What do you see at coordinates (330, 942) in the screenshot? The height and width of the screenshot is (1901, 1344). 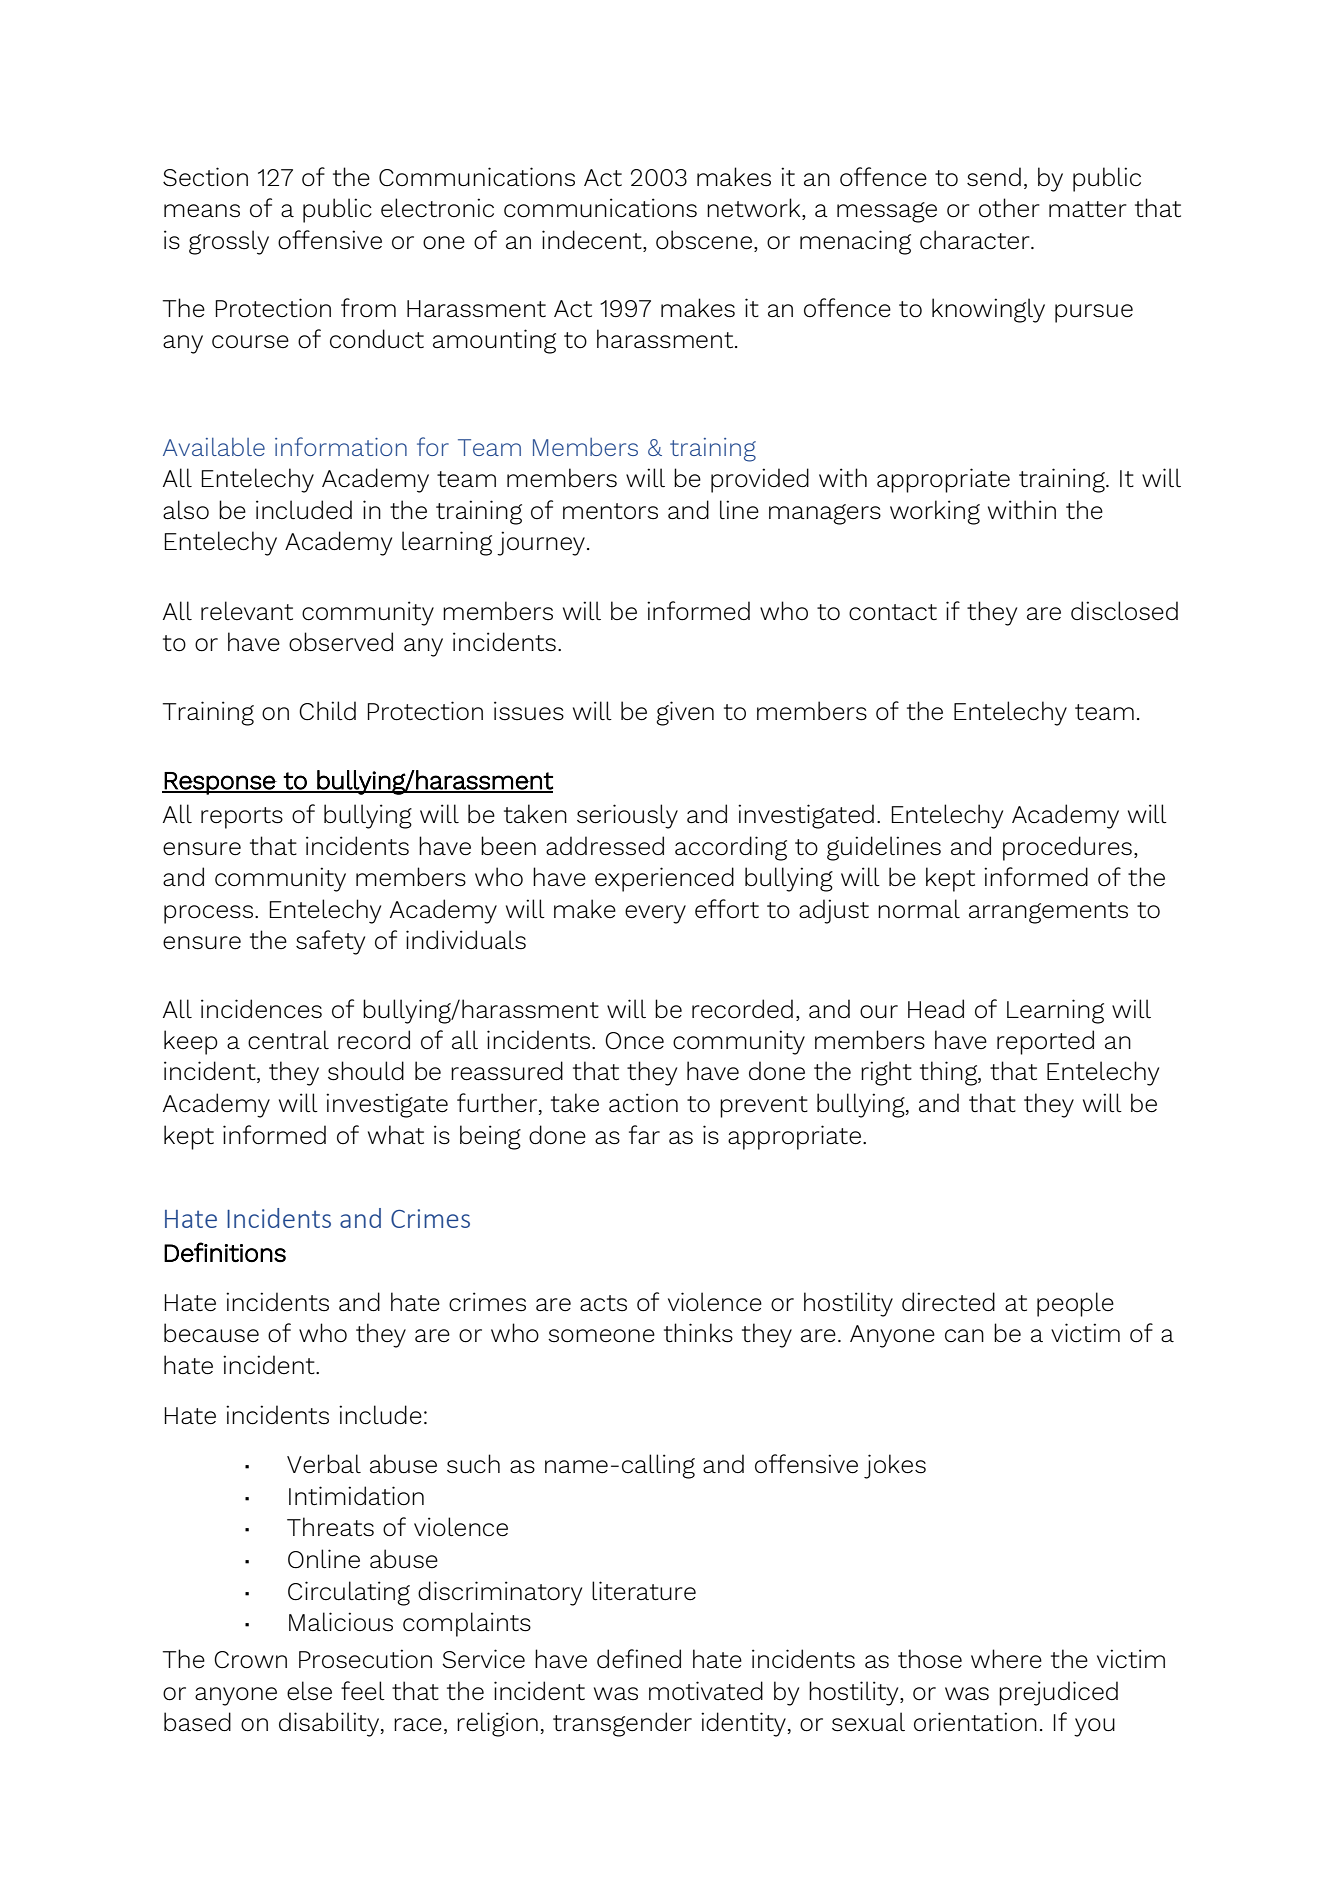 I see `safety` at bounding box center [330, 942].
